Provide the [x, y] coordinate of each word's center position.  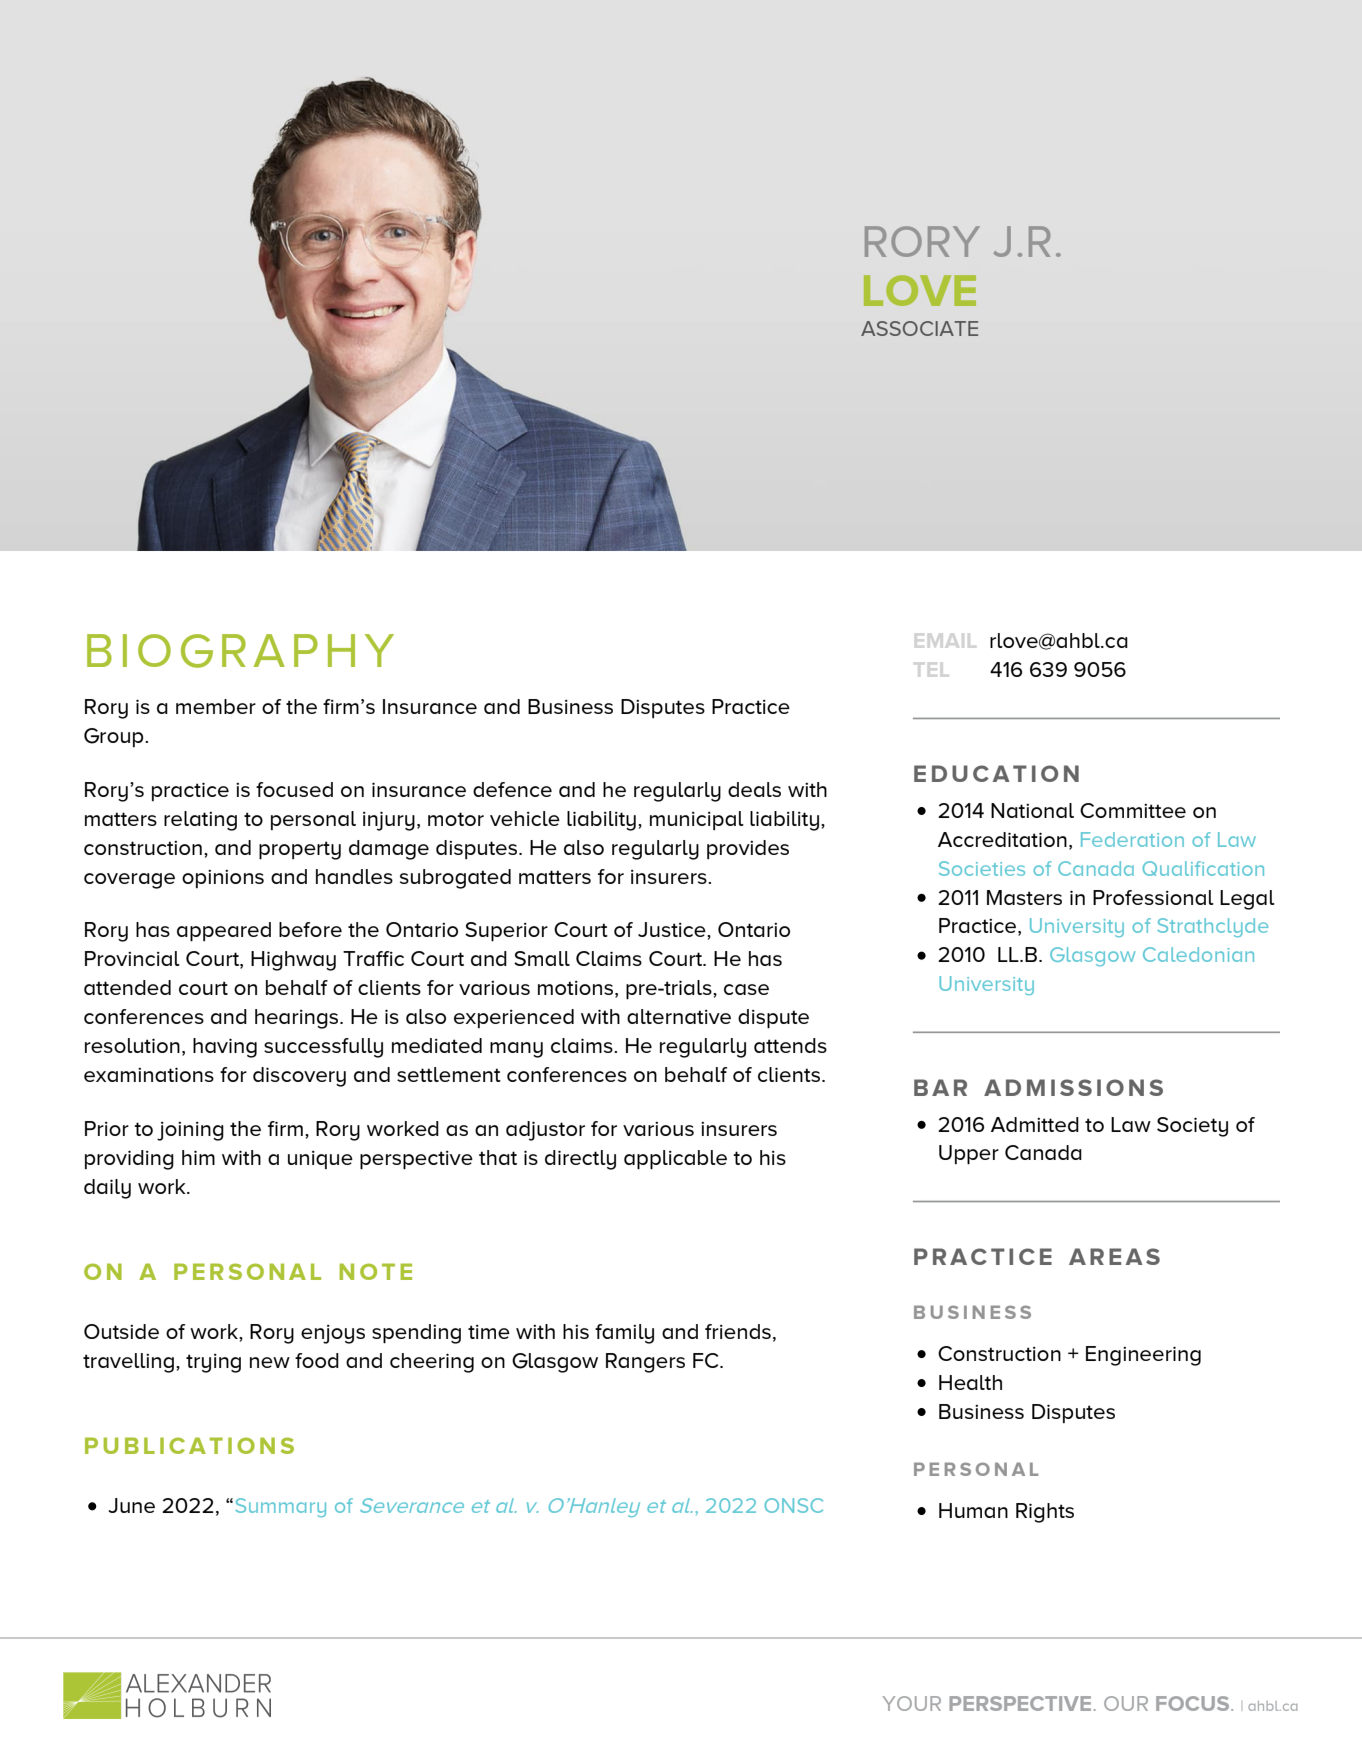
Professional [1153, 897]
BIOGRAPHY [240, 651]
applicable [675, 1160]
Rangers [645, 1363]
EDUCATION [996, 773]
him [198, 1157]
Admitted [1035, 1124]
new [270, 1362]
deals [754, 789]
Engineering [1143, 1356]
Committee [1133, 810]
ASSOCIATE [919, 328]
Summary [280, 1507]
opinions [223, 879]
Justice [673, 929]
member [216, 706]
